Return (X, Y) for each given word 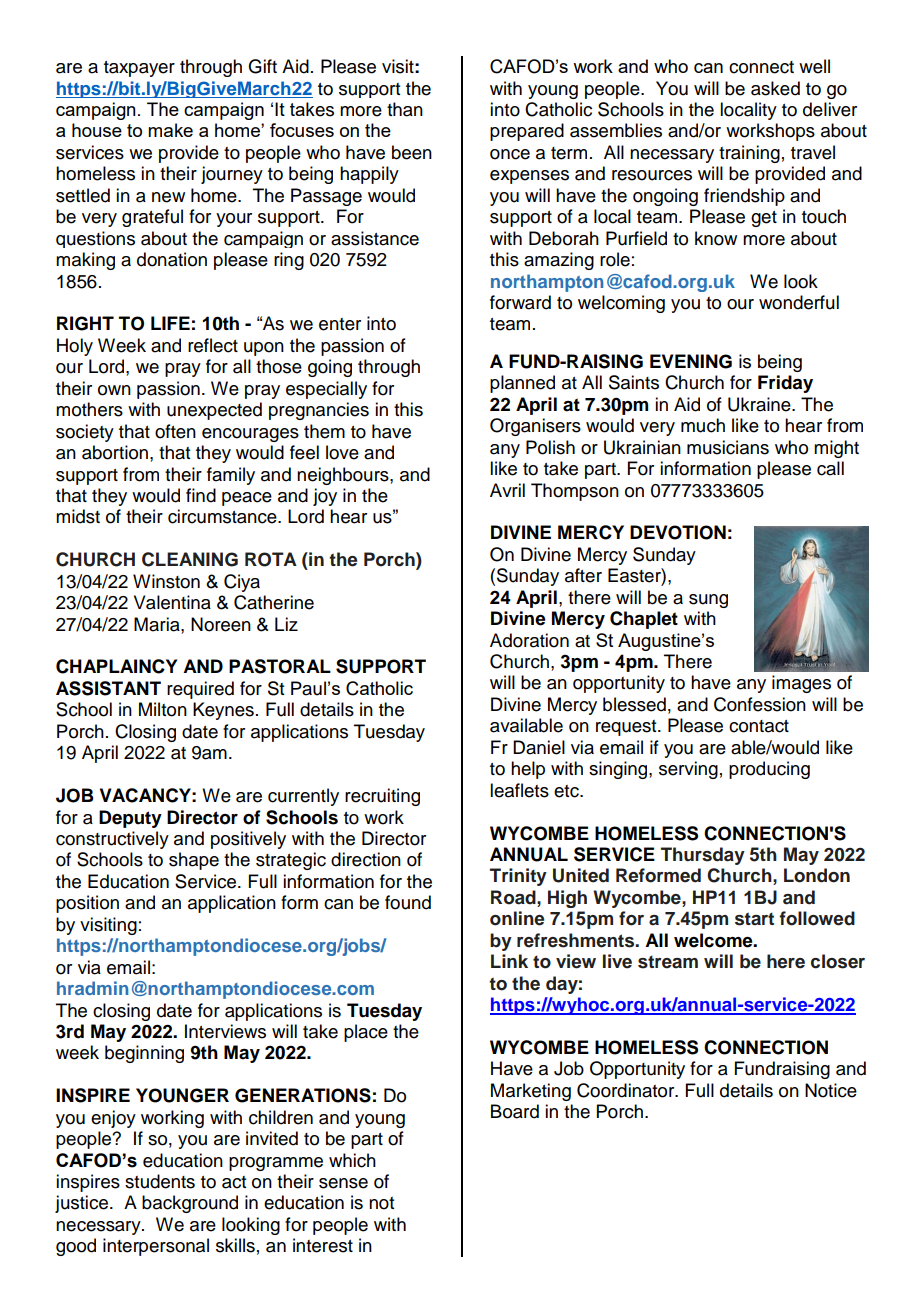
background (190, 1204)
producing (769, 770)
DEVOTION (678, 532)
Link (509, 961)
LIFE (170, 323)
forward (520, 302)
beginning (144, 1054)
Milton (163, 709)
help (528, 770)
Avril (507, 490)
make (170, 130)
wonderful (799, 302)
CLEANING (190, 559)
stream (668, 962)
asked (775, 88)
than (405, 109)
